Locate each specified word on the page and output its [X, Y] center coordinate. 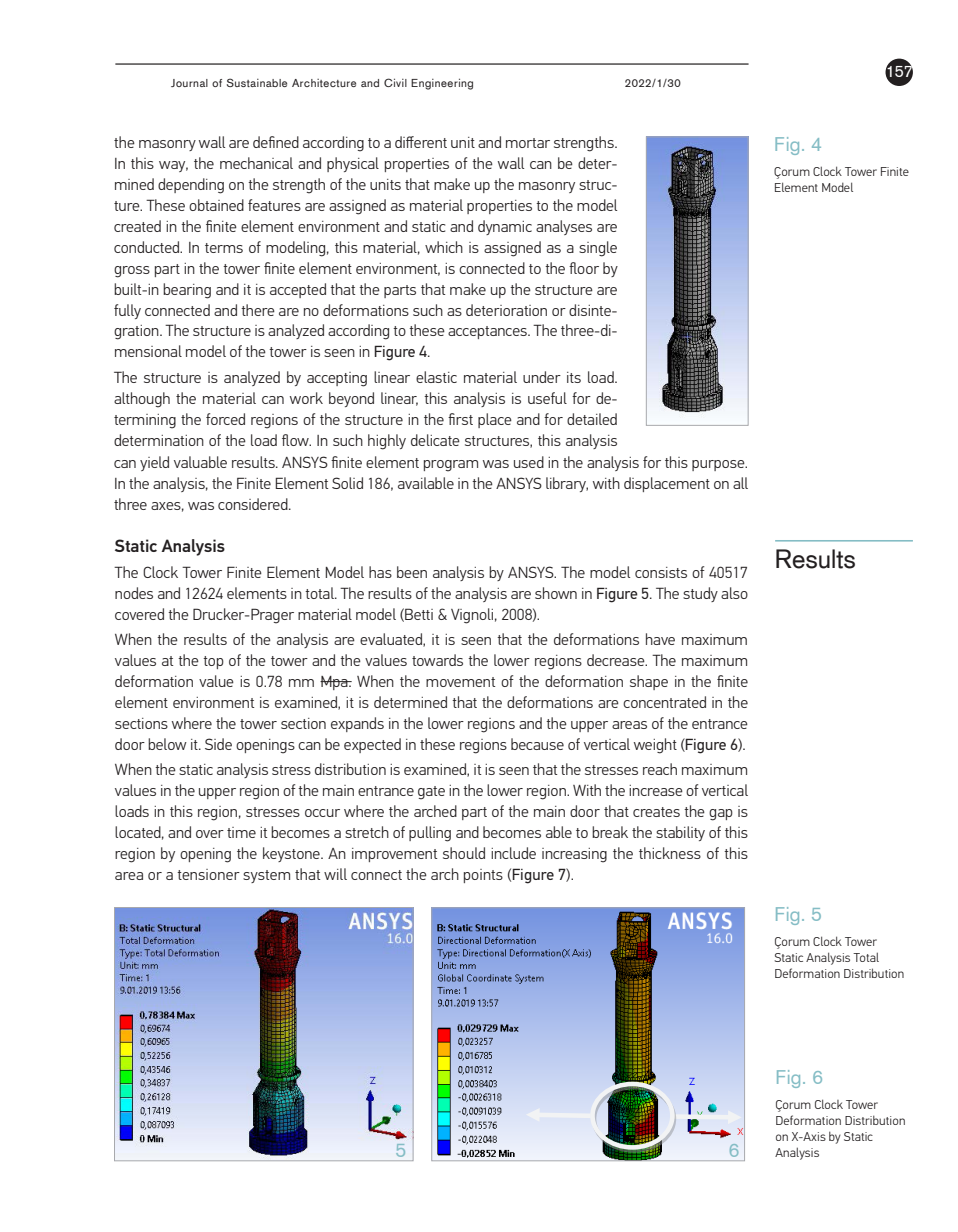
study [700, 594]
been [412, 572]
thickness [670, 853]
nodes [134, 593]
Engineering [442, 84]
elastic [436, 377]
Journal [189, 83]
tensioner [208, 874]
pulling [430, 834]
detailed [592, 419]
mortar [528, 143]
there [258, 310]
